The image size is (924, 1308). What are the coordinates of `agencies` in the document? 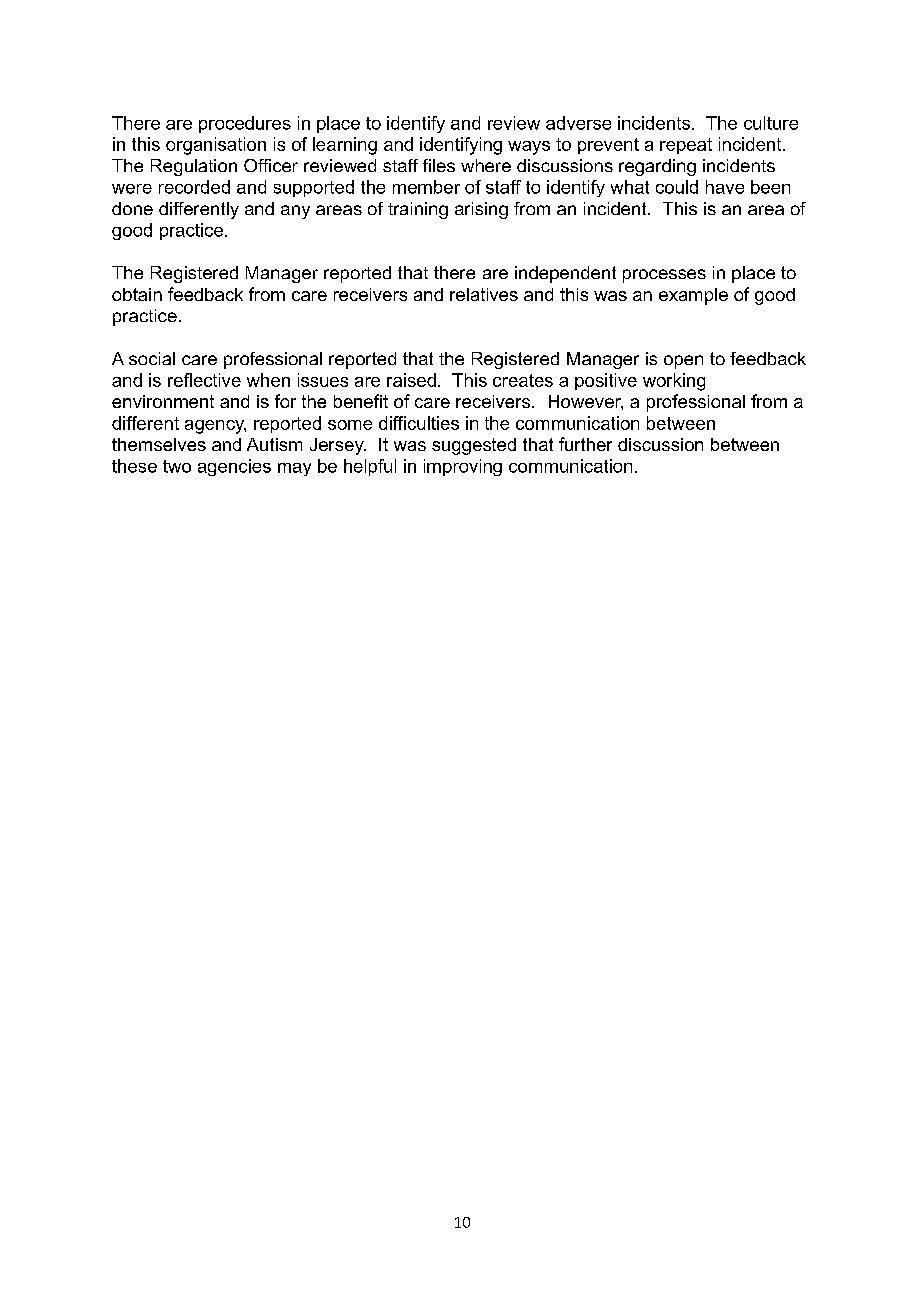 It's located at (234, 467).
